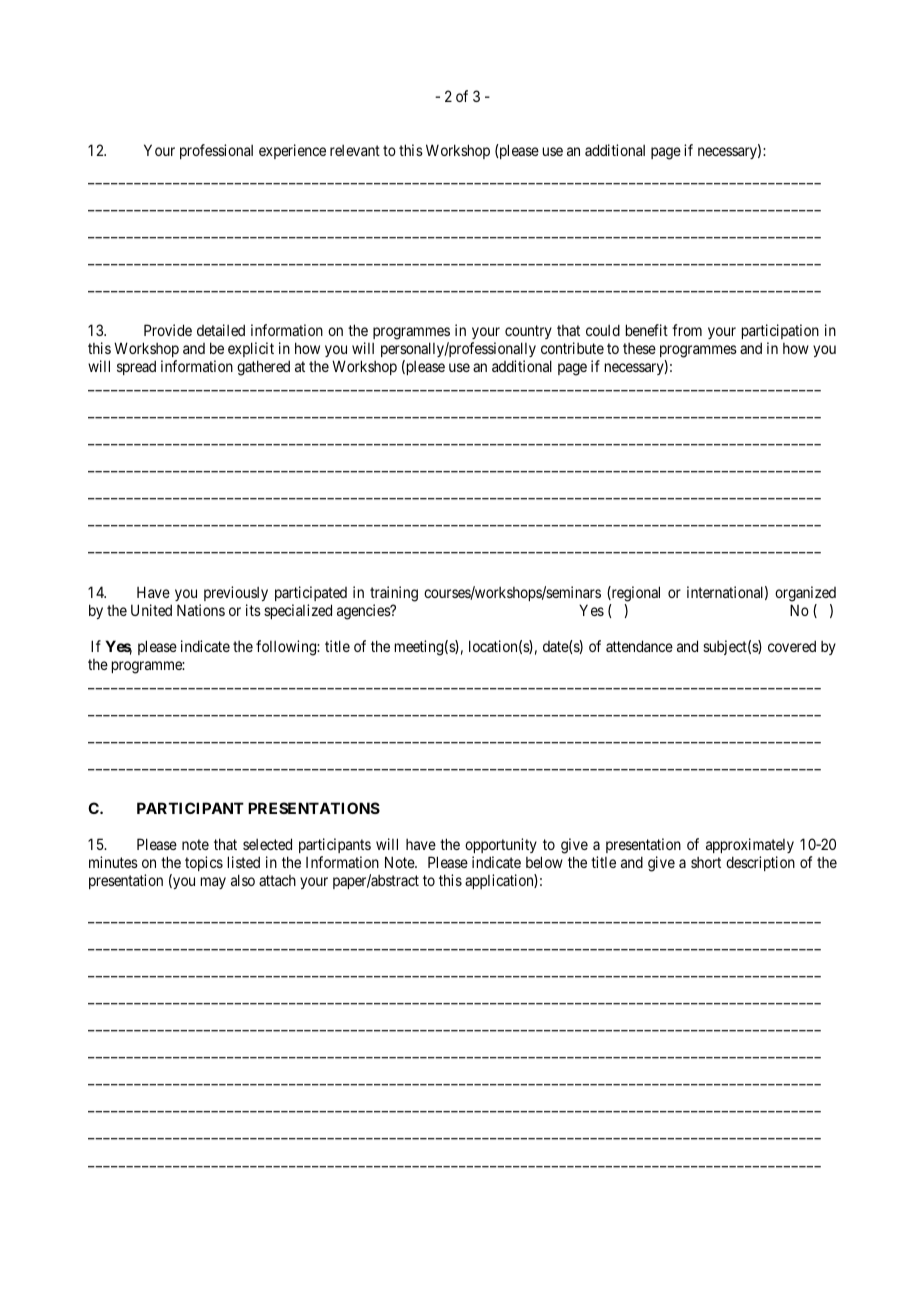 Image resolution: width=924 pixels, height=1308 pixels. I want to click on training, so click(394, 594).
